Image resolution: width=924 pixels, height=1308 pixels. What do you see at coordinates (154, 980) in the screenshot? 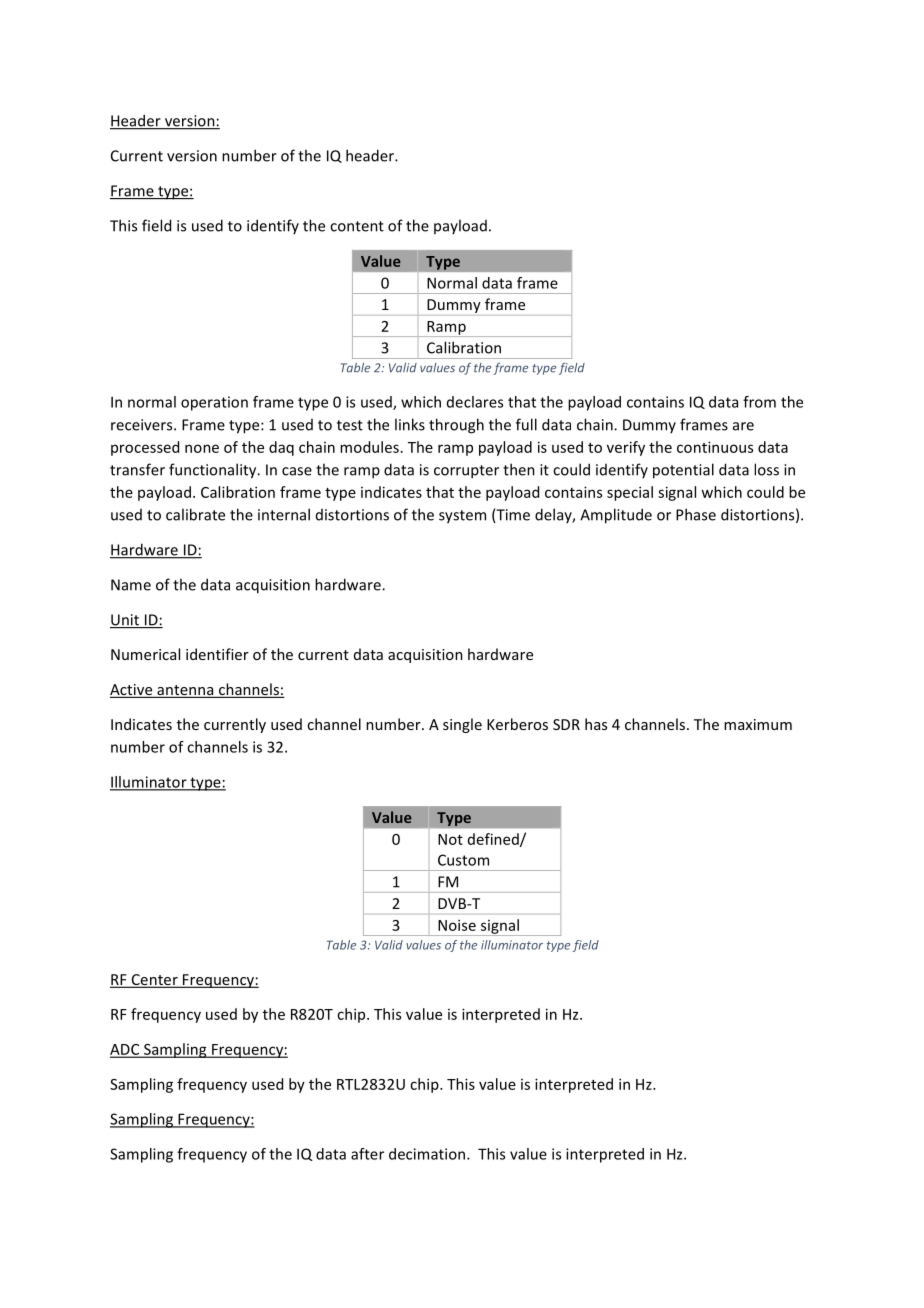
I see `Center` at bounding box center [154, 980].
